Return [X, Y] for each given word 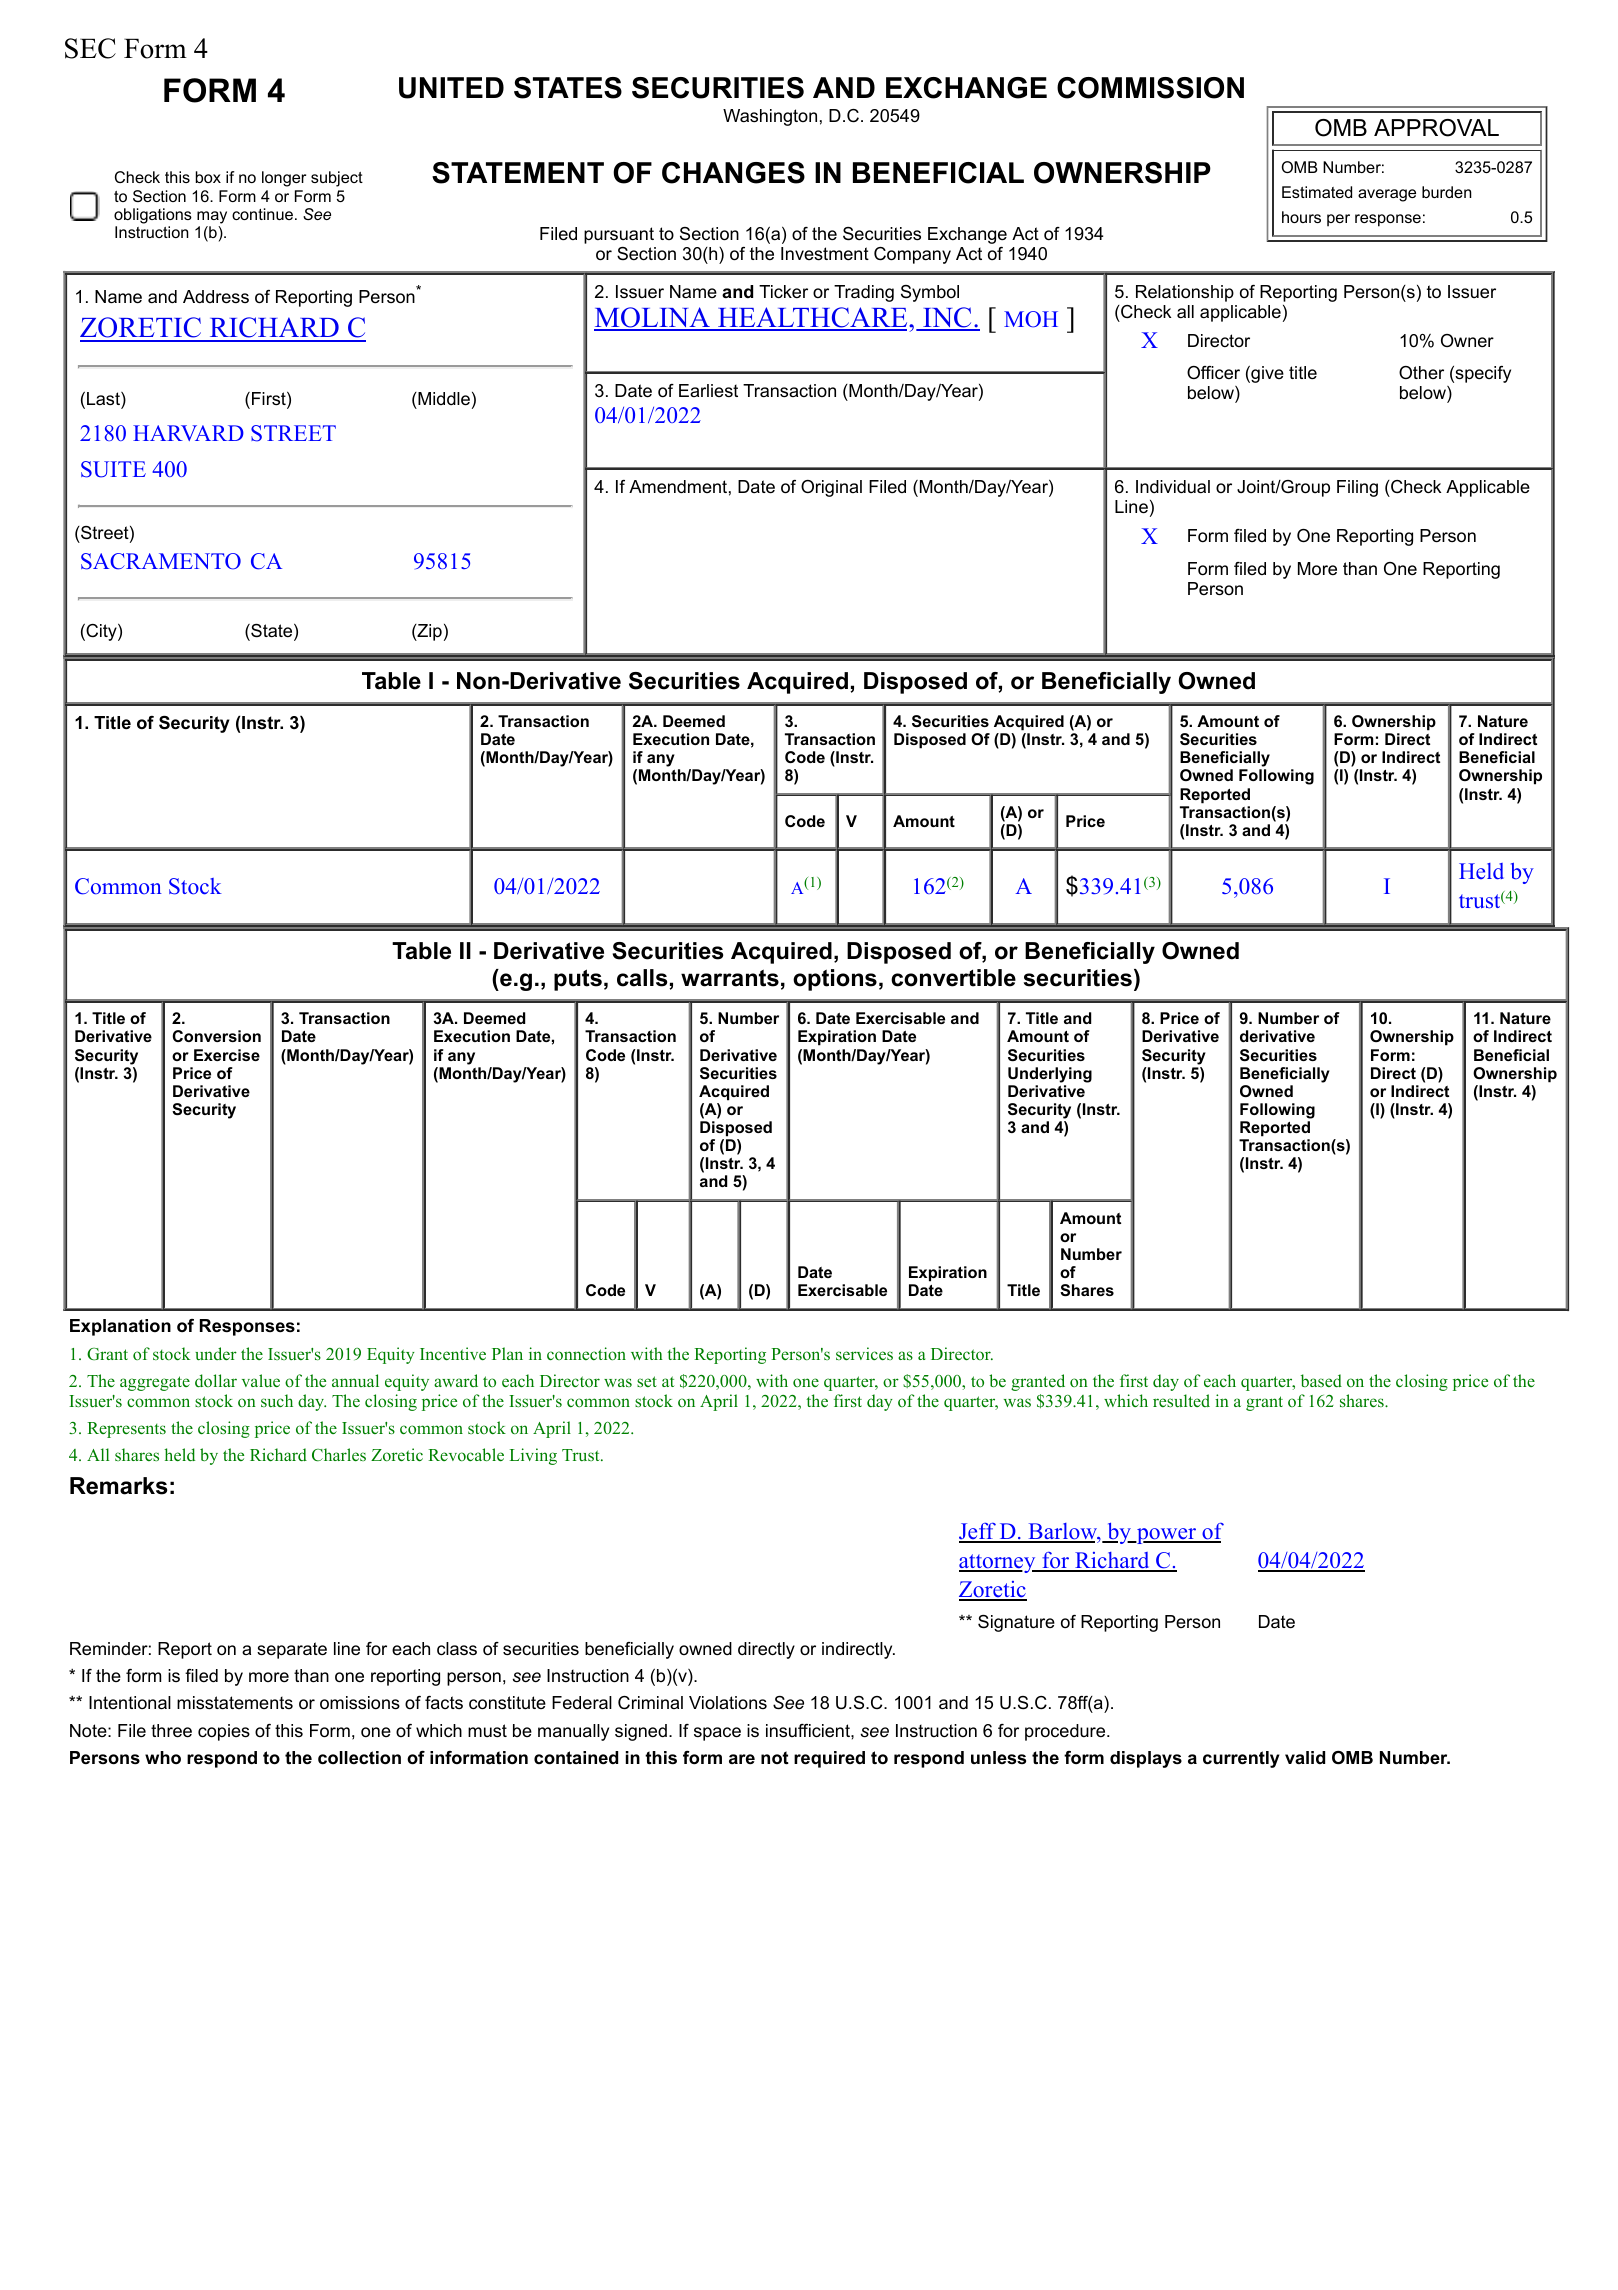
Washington [770, 117]
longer [284, 179]
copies [224, 1732]
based [1321, 1380]
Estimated [1317, 192]
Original [831, 488]
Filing [1357, 488]
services [864, 1353]
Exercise [227, 1055]
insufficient [809, 1731]
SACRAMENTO [161, 561]
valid [1305, 1757]
